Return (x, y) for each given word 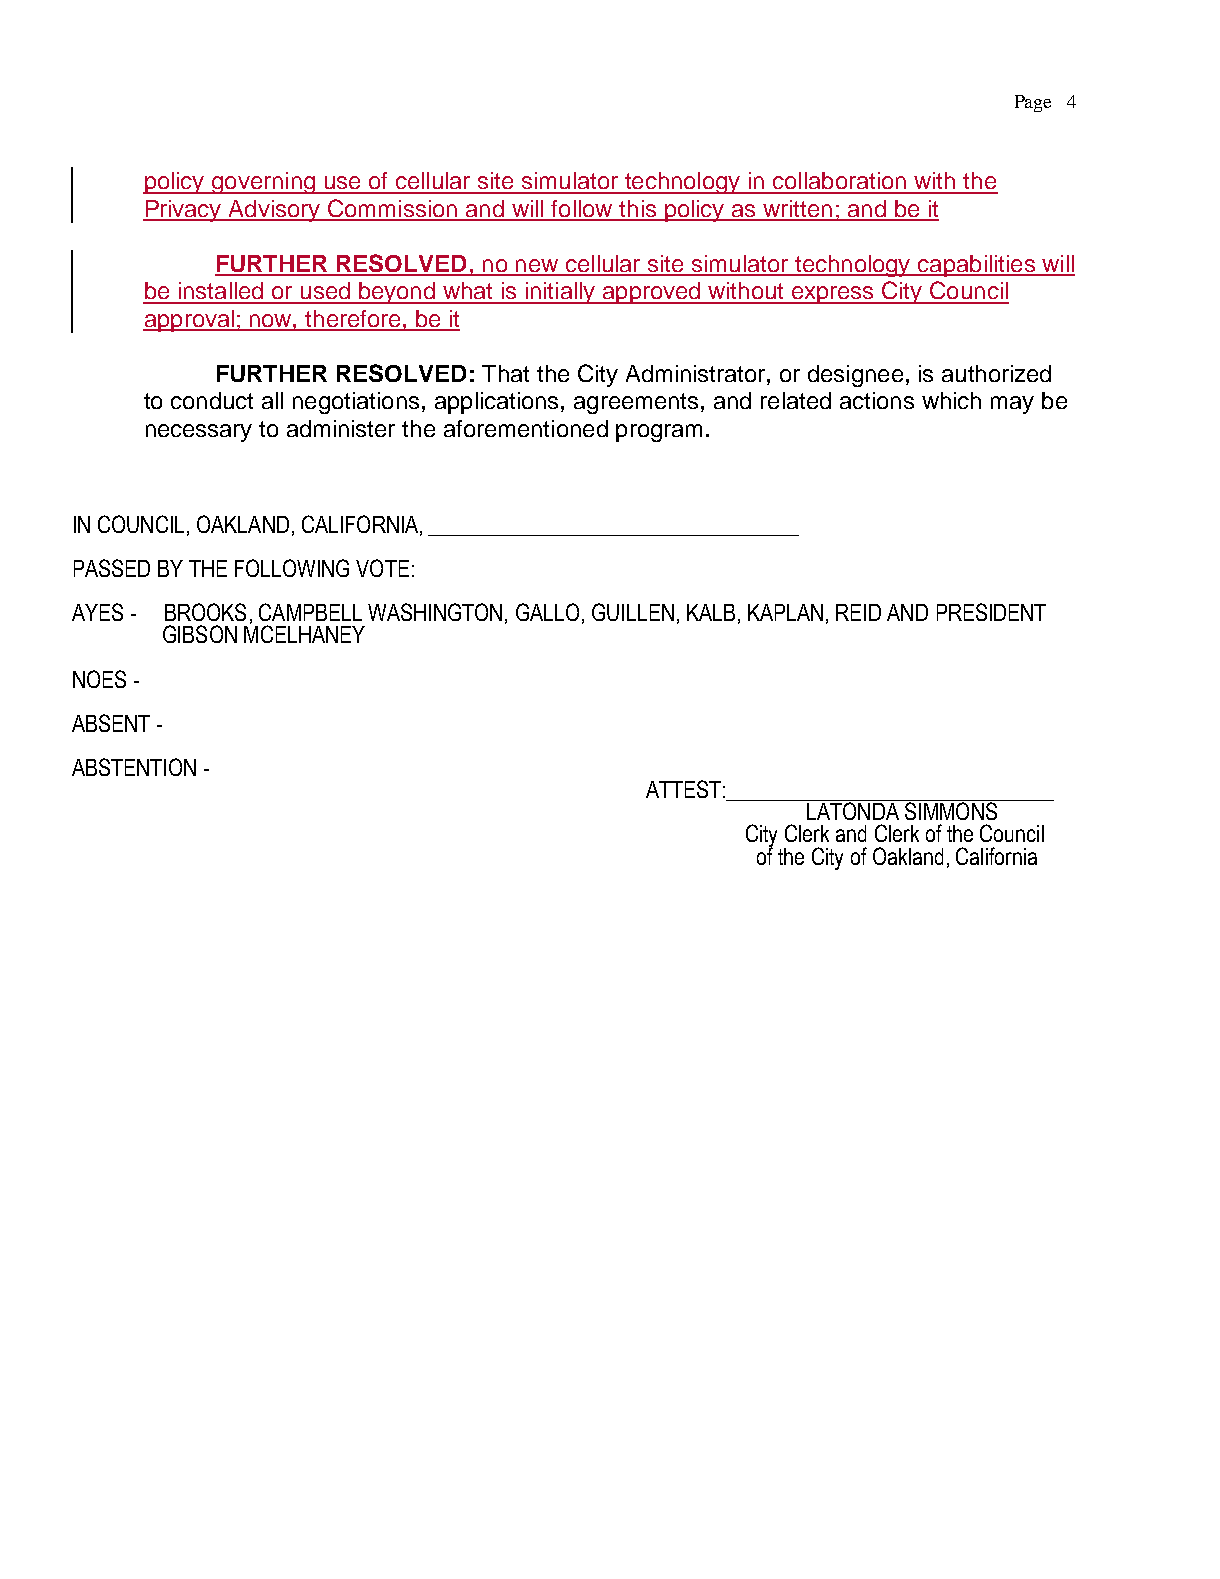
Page (1033, 103)
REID (858, 612)
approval (189, 321)
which (951, 400)
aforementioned (526, 428)
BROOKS (205, 612)
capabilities (976, 266)
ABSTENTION (134, 767)
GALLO (547, 612)
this (638, 210)
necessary (199, 433)
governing (263, 183)
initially (560, 293)
